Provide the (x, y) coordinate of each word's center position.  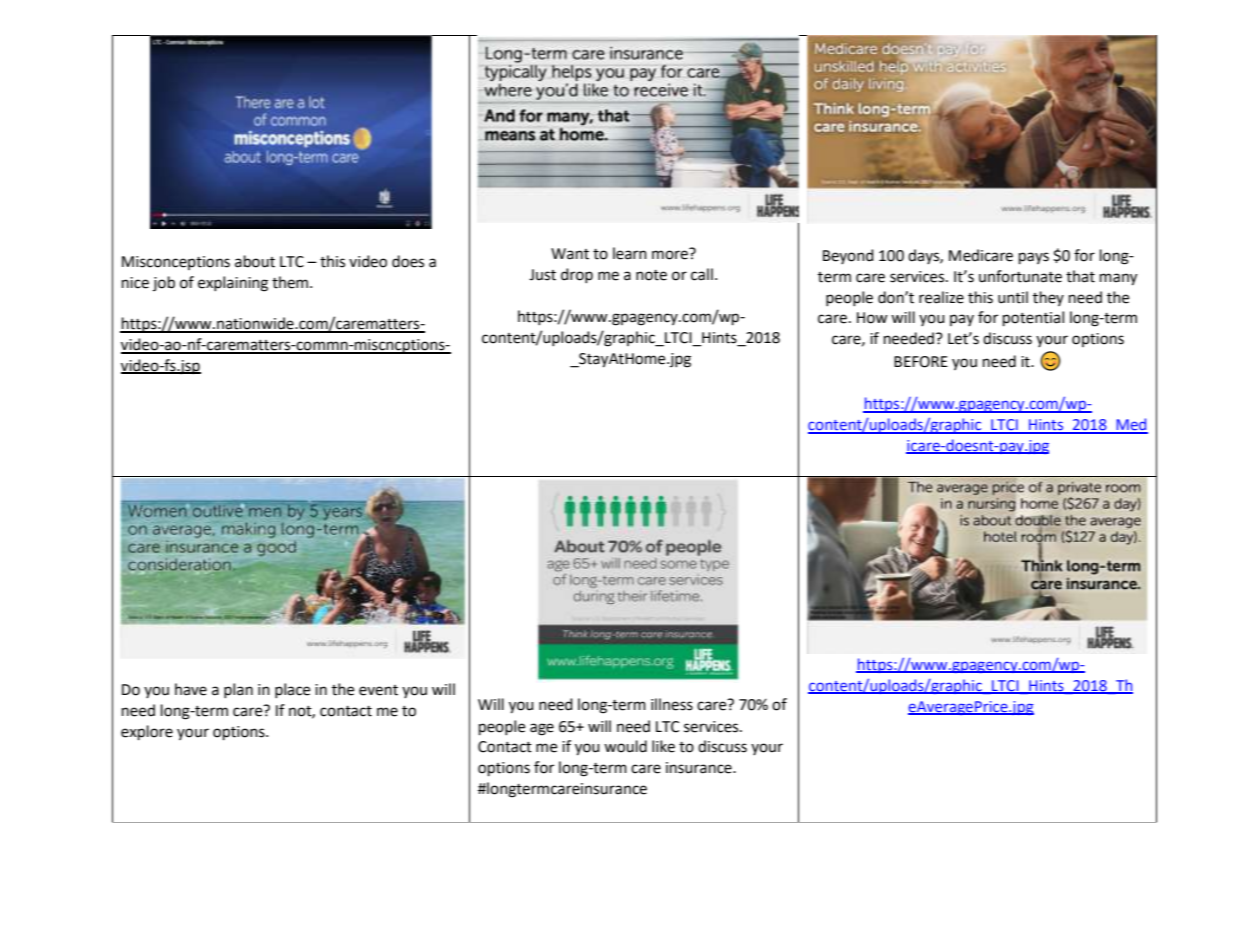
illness (672, 704)
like (663, 746)
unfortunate (1020, 276)
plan (238, 690)
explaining (233, 284)
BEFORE (921, 362)
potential (1033, 319)
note (651, 275)
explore (147, 733)
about (255, 261)
